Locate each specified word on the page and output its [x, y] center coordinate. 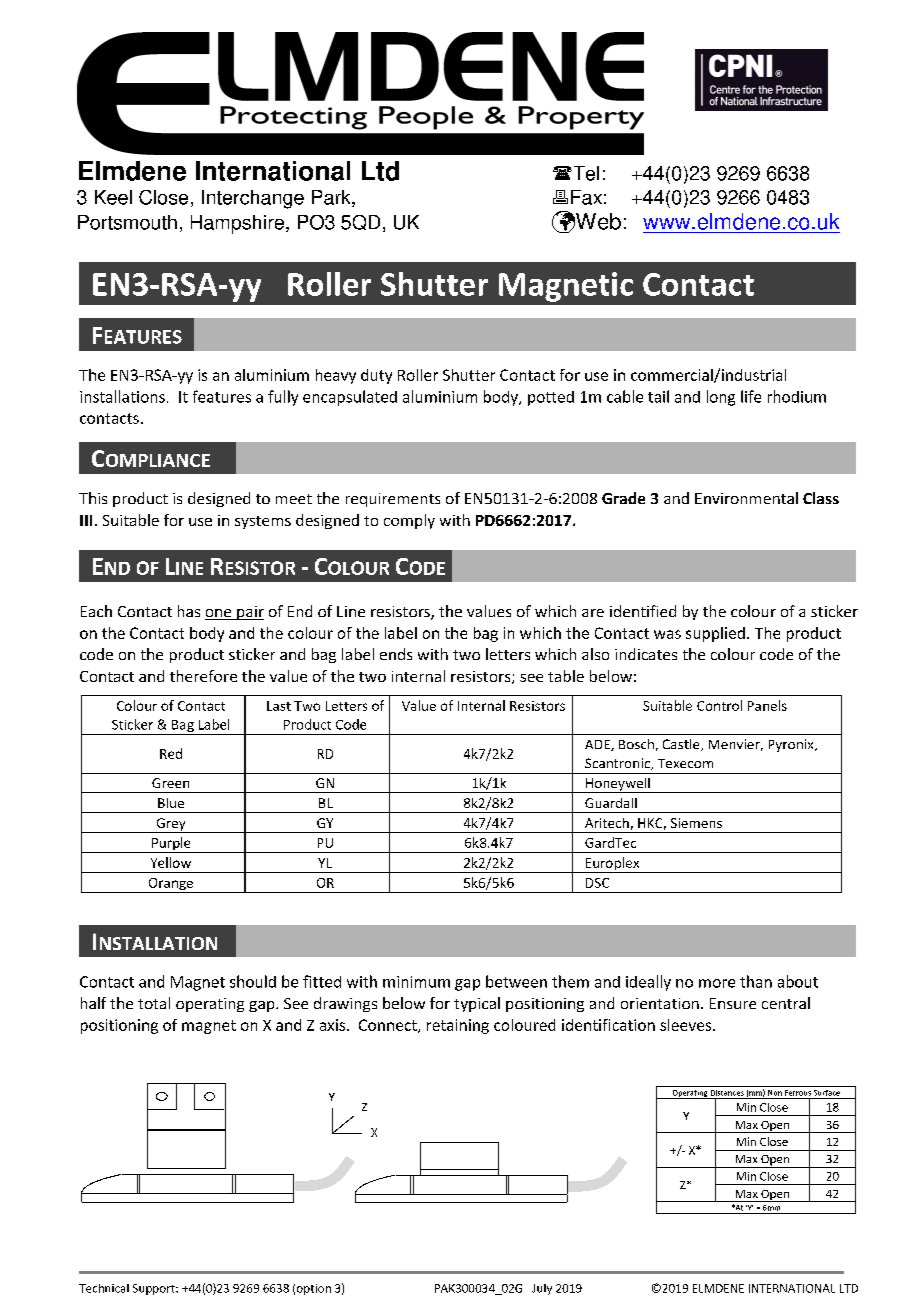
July [542, 1289]
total [154, 1003]
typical [477, 1004]
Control [719, 705]
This [93, 498]
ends [396, 654]
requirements [393, 500]
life [751, 396]
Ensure [733, 1003]
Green [170, 783]
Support [155, 1289]
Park [332, 198]
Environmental [746, 498]
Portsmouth [127, 222]
